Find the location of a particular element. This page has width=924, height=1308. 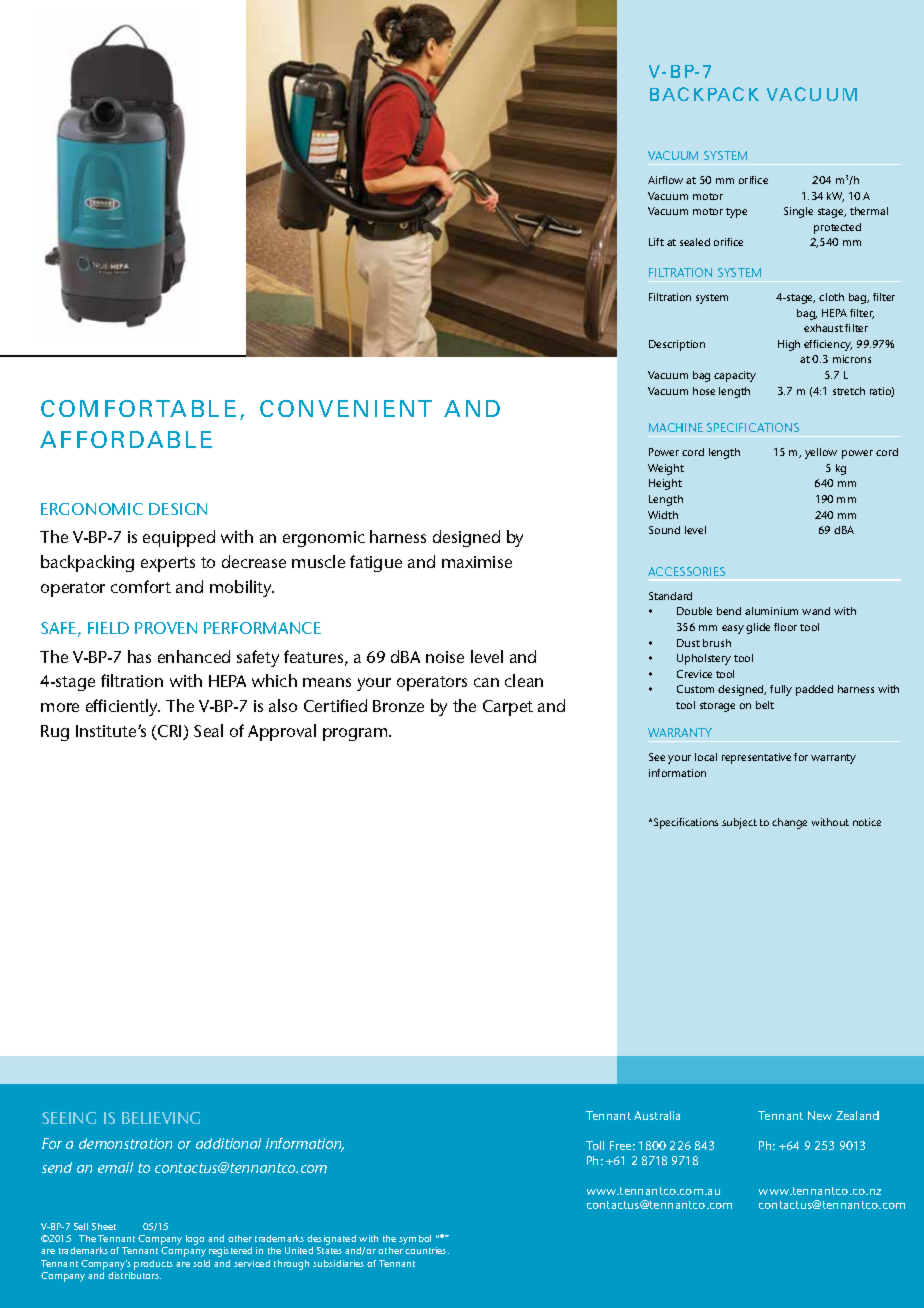

Single is located at coordinates (798, 212).
